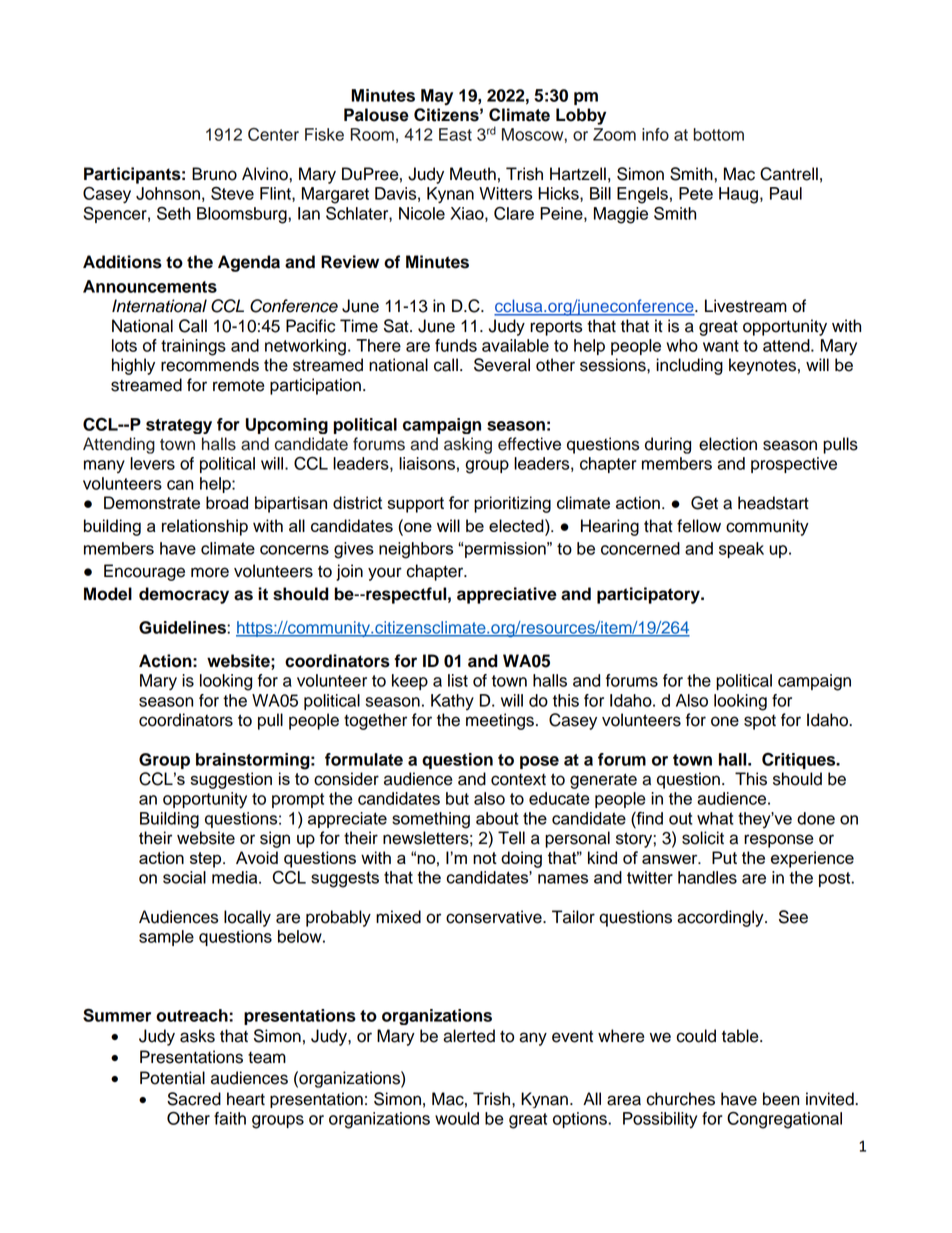 The width and height of the document is (952, 1233). Describe the element at coordinates (455, 134) in the document. I see `East` at that location.
